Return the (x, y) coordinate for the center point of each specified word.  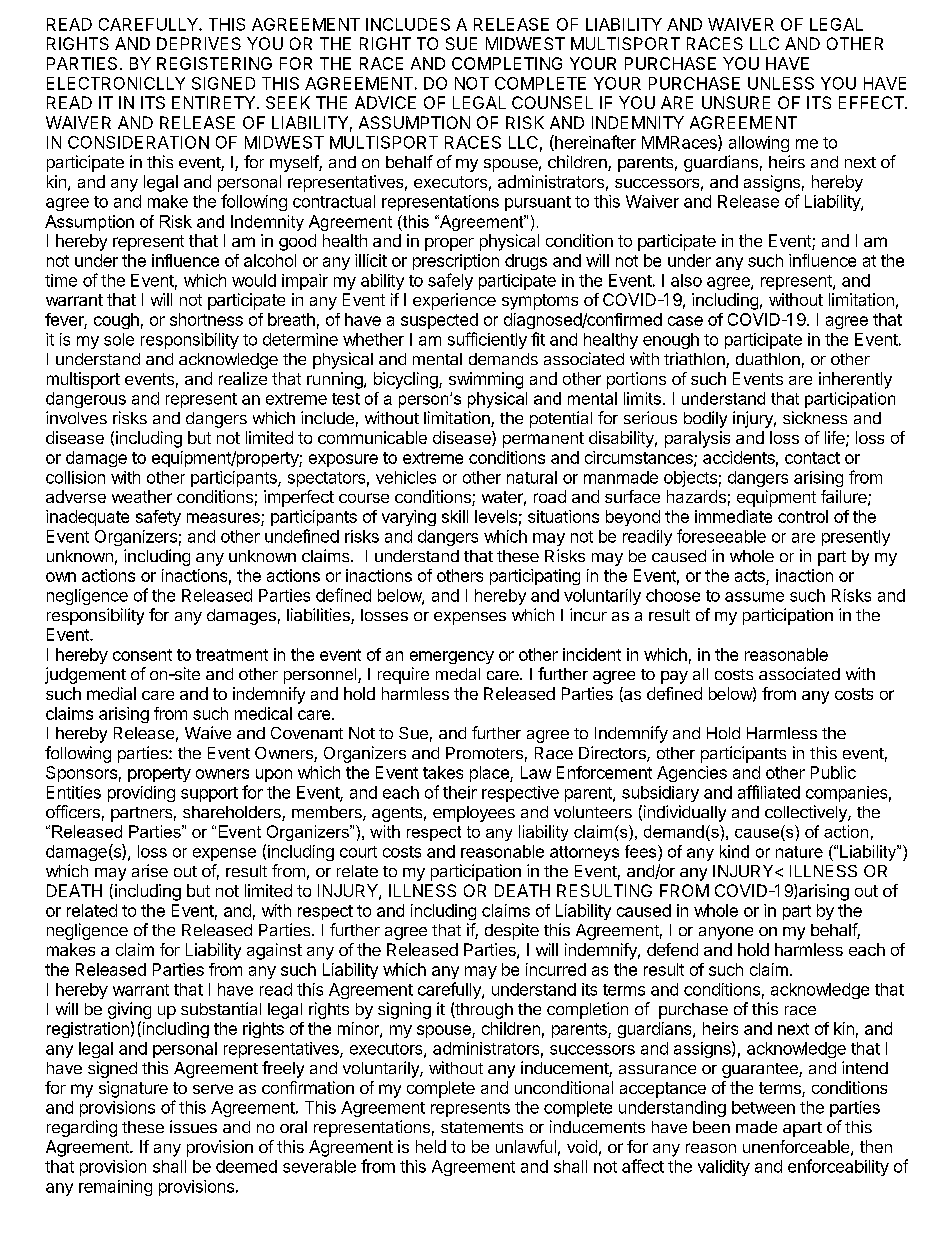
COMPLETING (507, 63)
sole (119, 339)
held (431, 1146)
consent (142, 655)
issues (193, 1126)
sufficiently (487, 340)
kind (734, 851)
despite (512, 931)
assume (754, 597)
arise (150, 870)
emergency (452, 657)
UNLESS (781, 83)
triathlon (695, 360)
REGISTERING (214, 63)
